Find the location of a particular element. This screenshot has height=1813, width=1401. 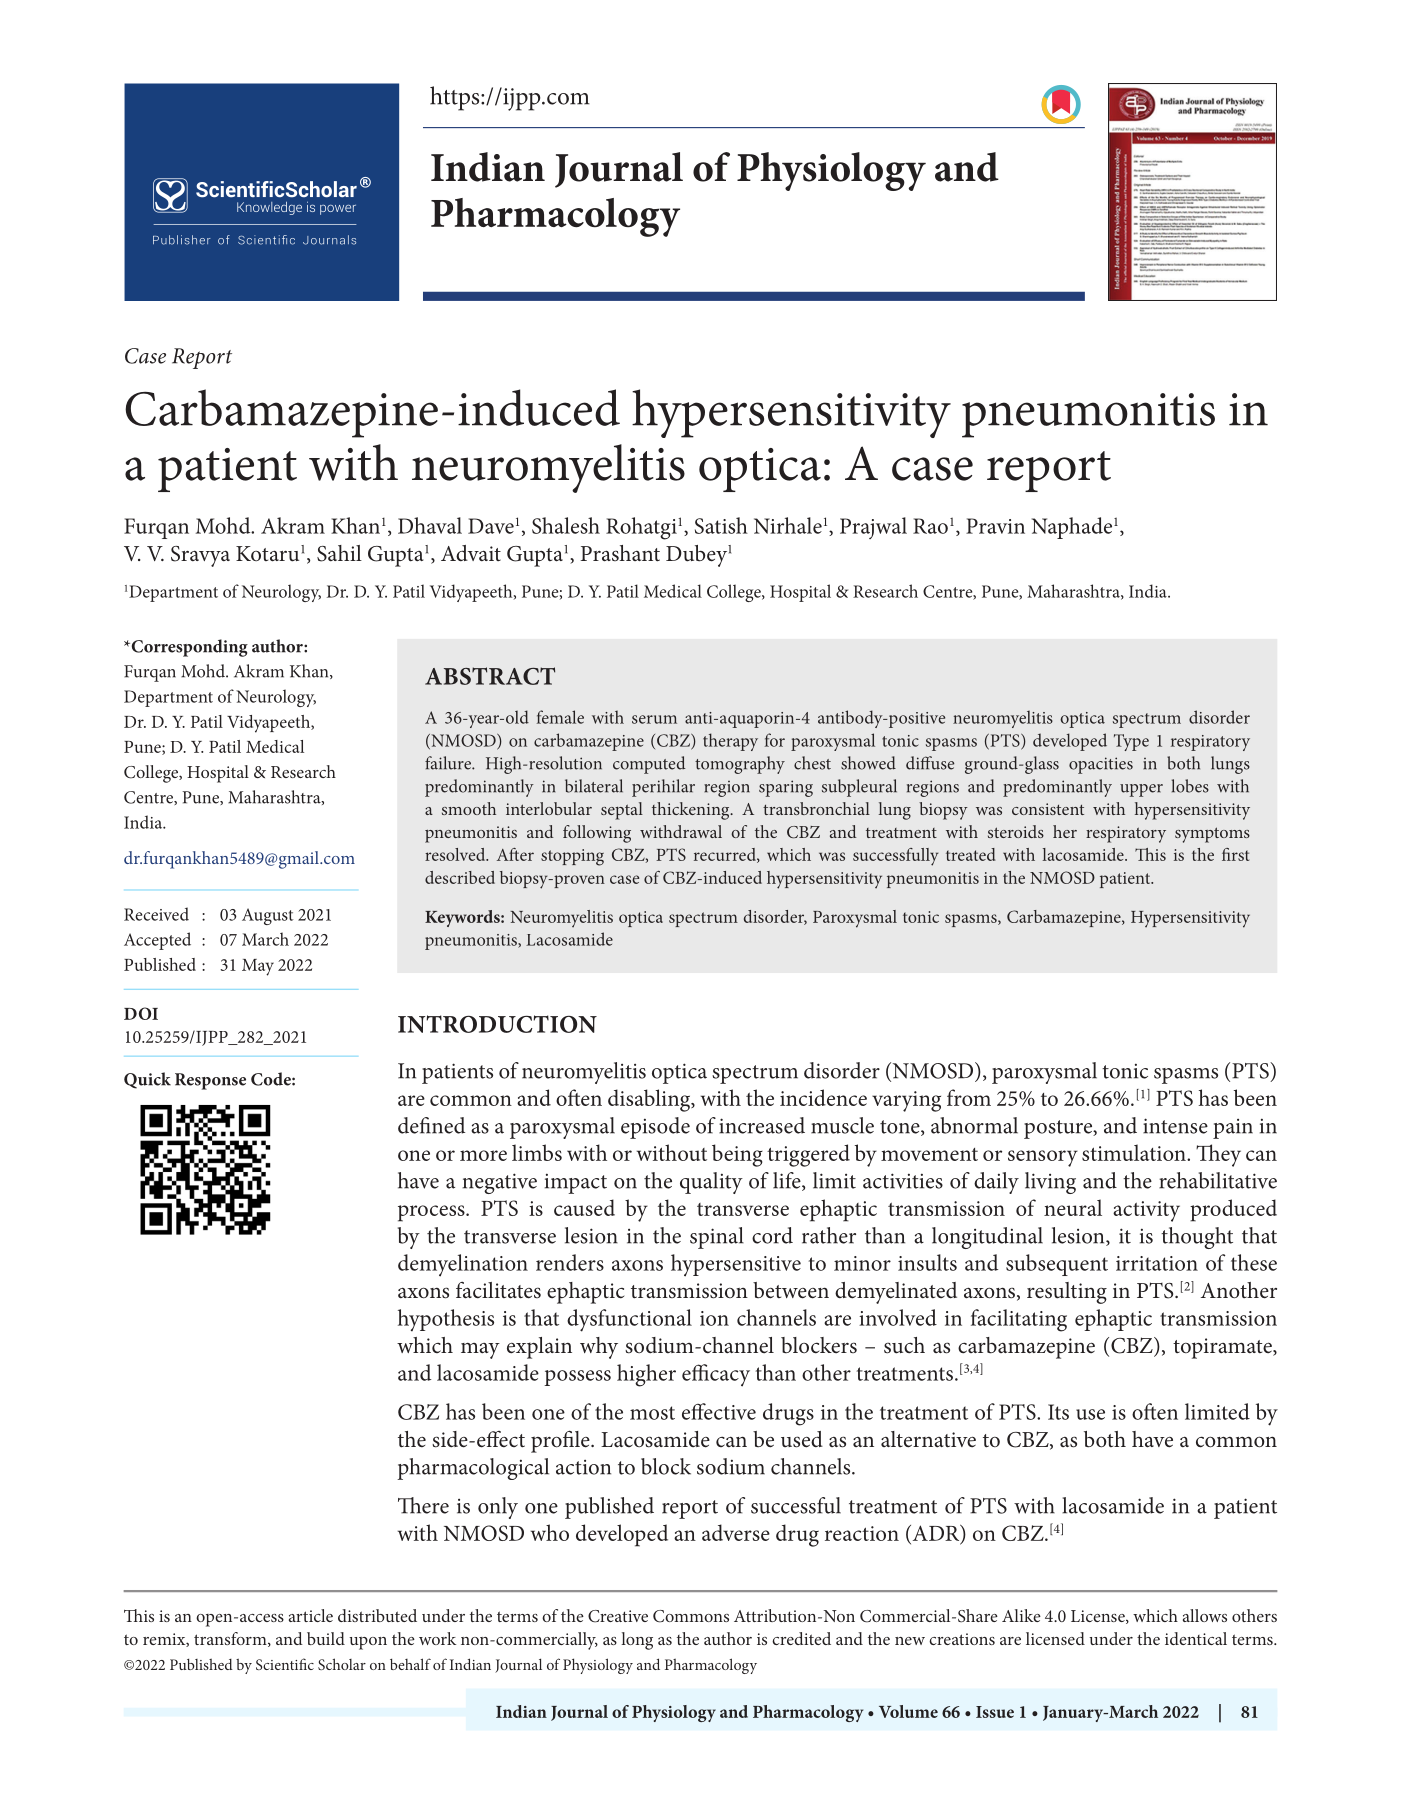

Prashant is located at coordinates (620, 553).
